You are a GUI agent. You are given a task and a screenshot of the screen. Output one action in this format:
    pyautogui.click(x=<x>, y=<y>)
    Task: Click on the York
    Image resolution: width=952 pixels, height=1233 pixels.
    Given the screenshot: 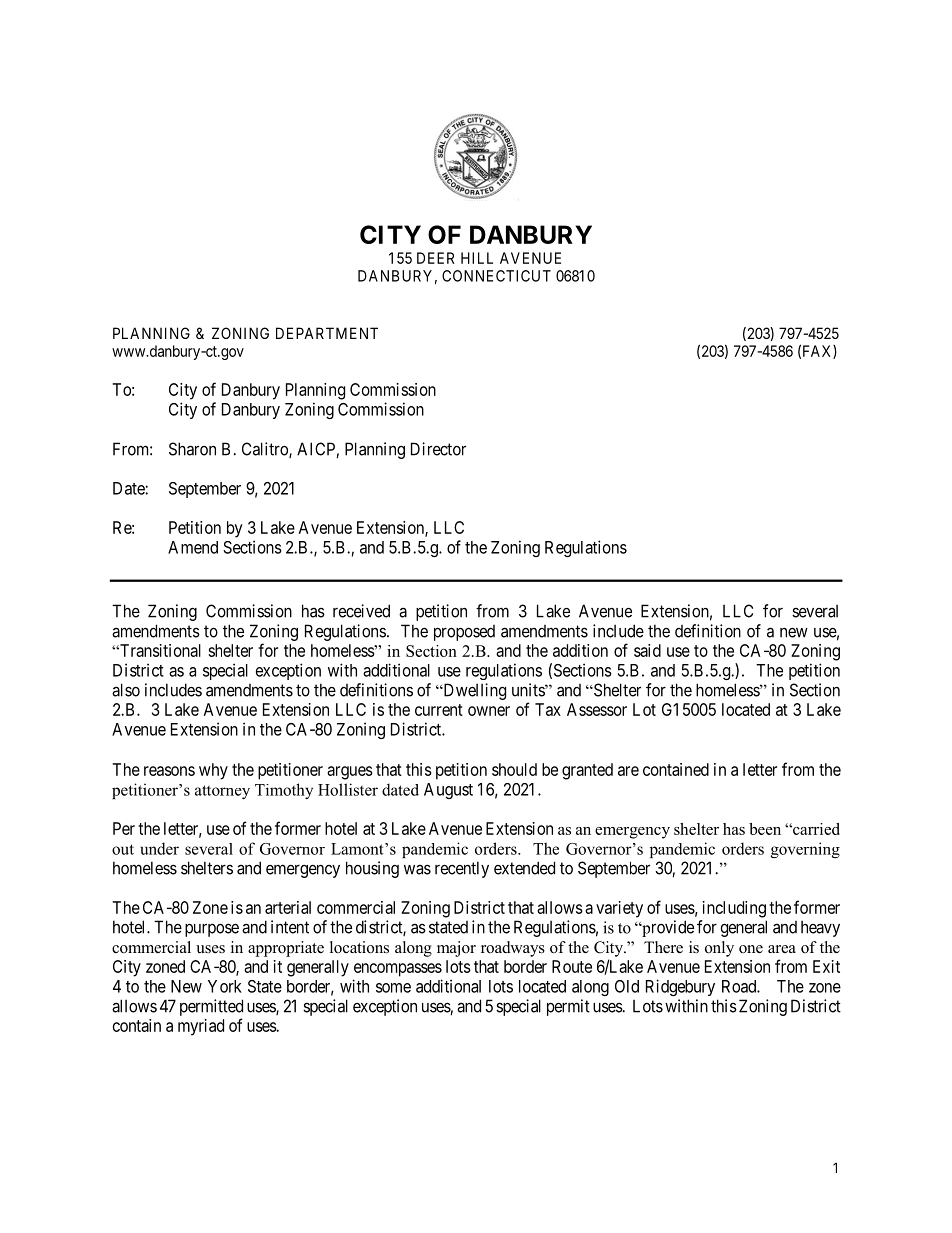 What is the action you would take?
    pyautogui.click(x=225, y=986)
